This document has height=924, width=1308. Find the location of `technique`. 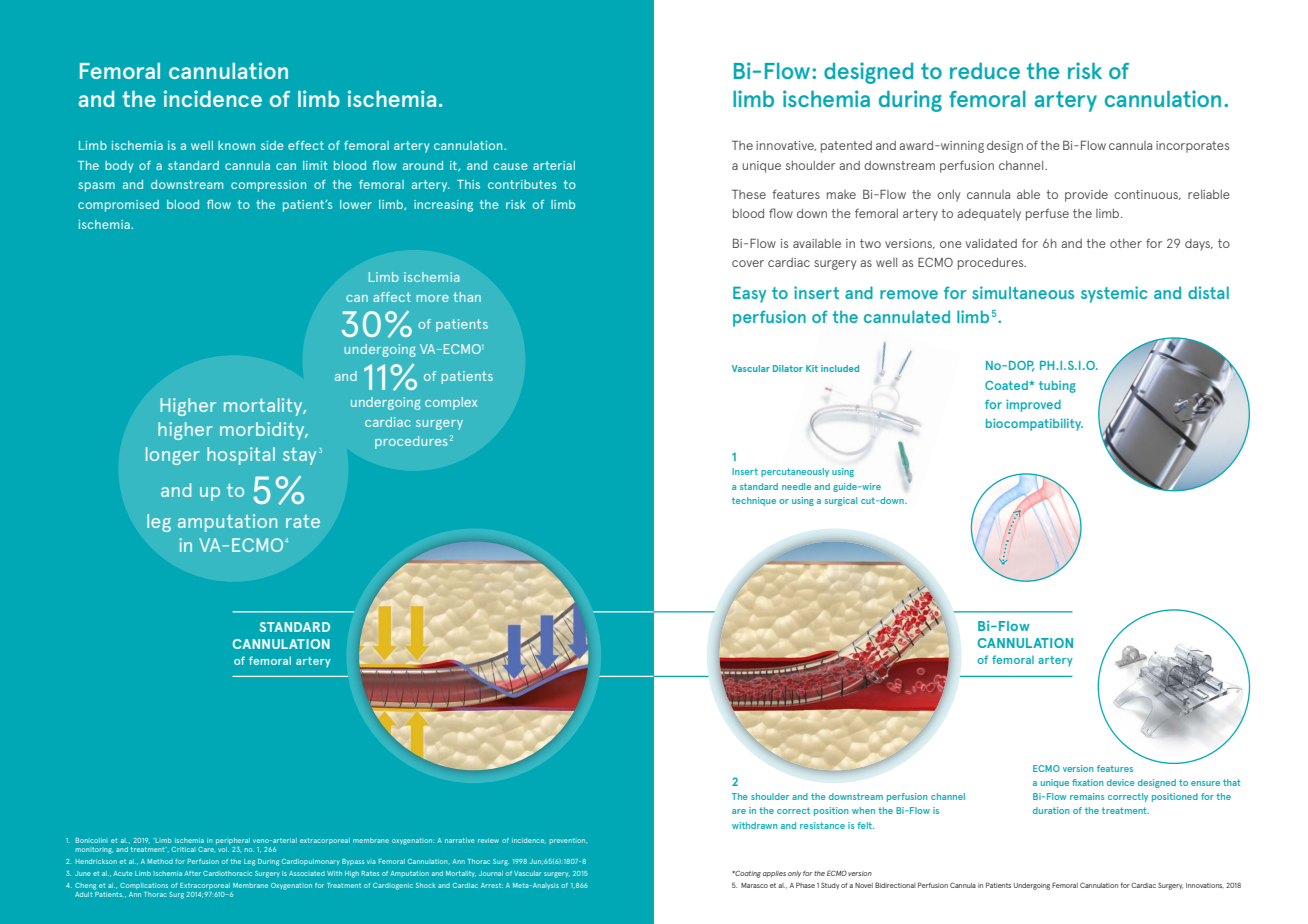

technique is located at coordinates (754, 501).
